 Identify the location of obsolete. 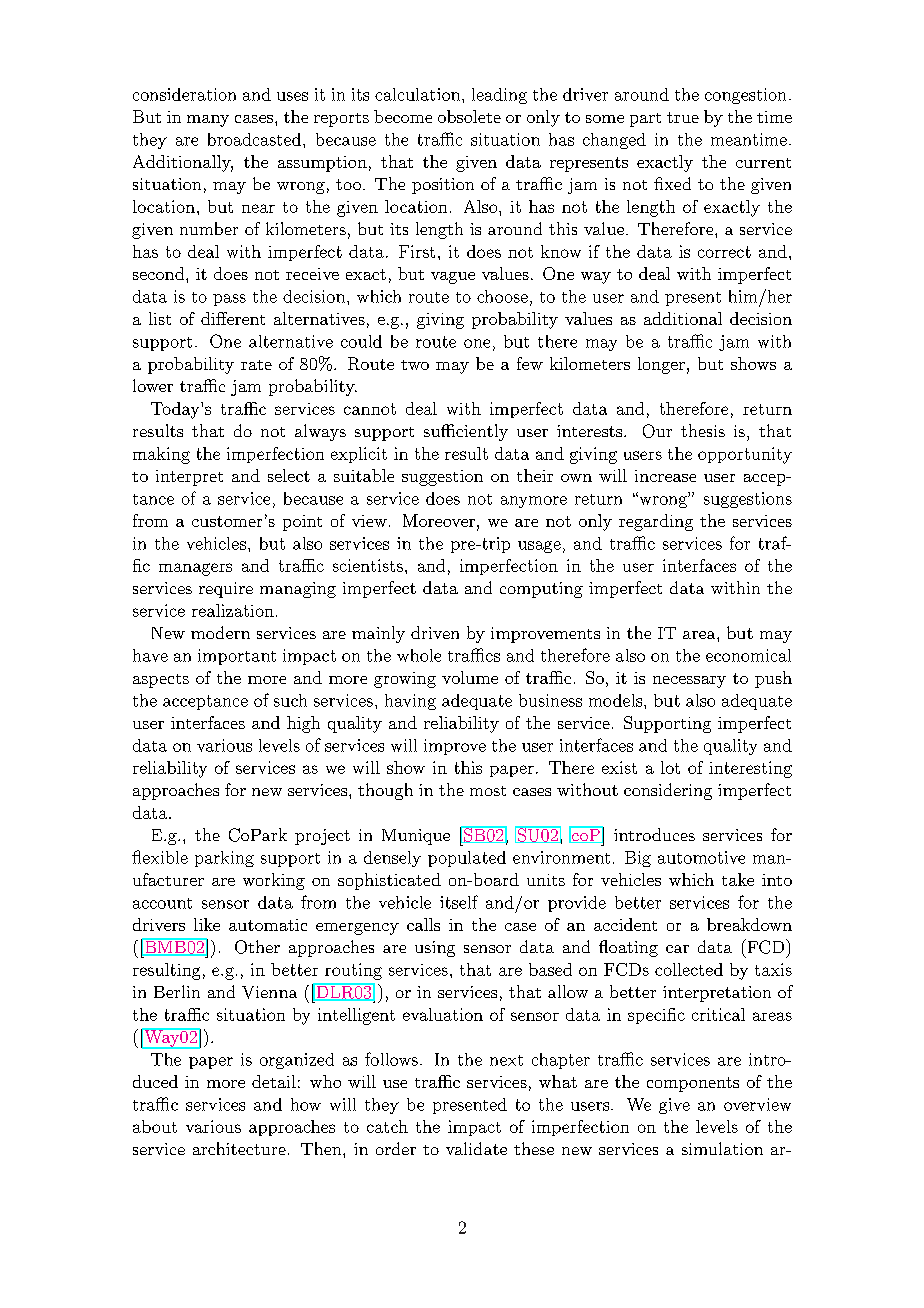
(469, 116).
